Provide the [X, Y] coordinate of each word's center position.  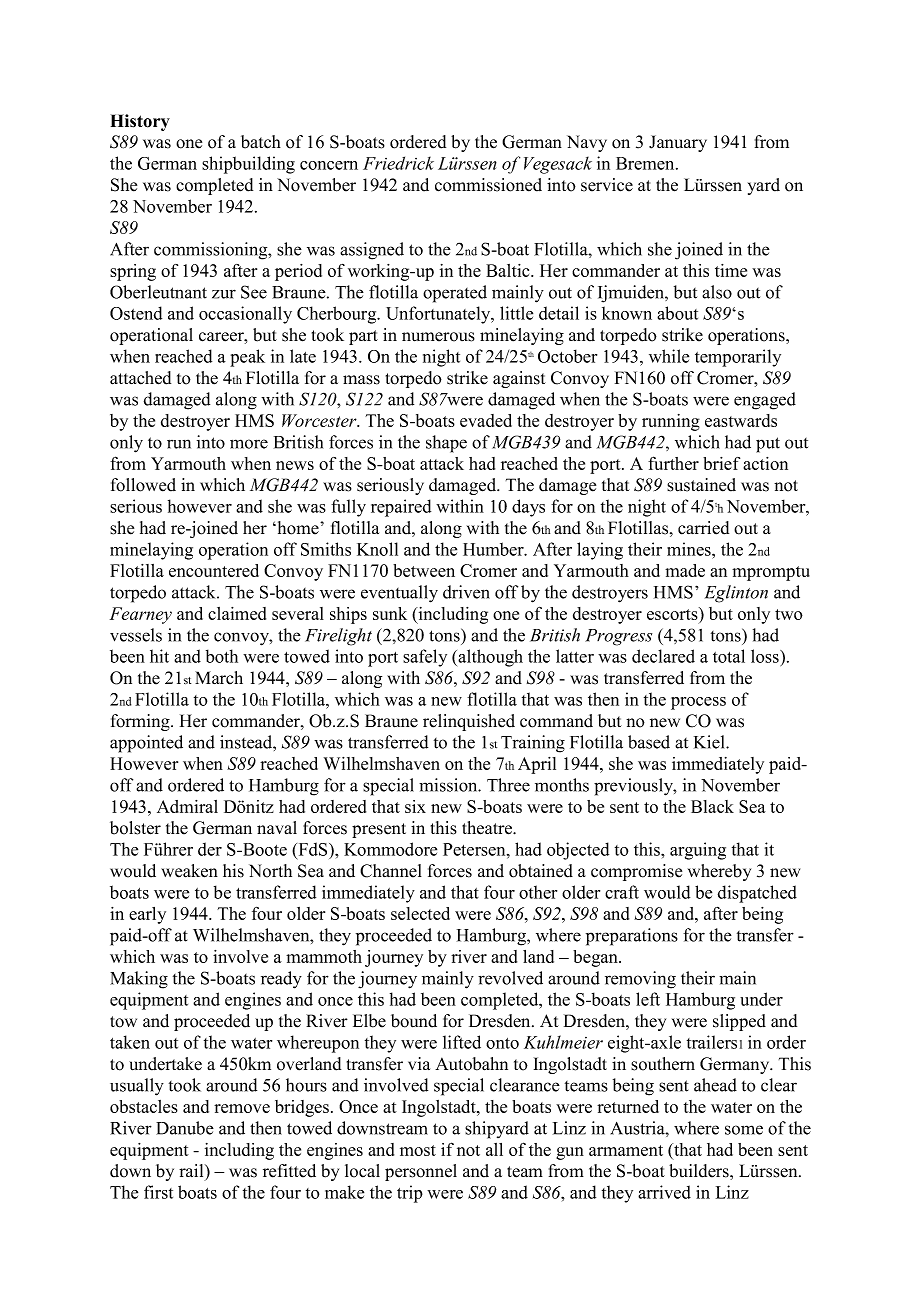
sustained [701, 485]
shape [446, 444]
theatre [488, 828]
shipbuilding [248, 165]
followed [143, 485]
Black [712, 806]
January [678, 143]
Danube [185, 1128]
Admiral [187, 806]
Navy [587, 143]
